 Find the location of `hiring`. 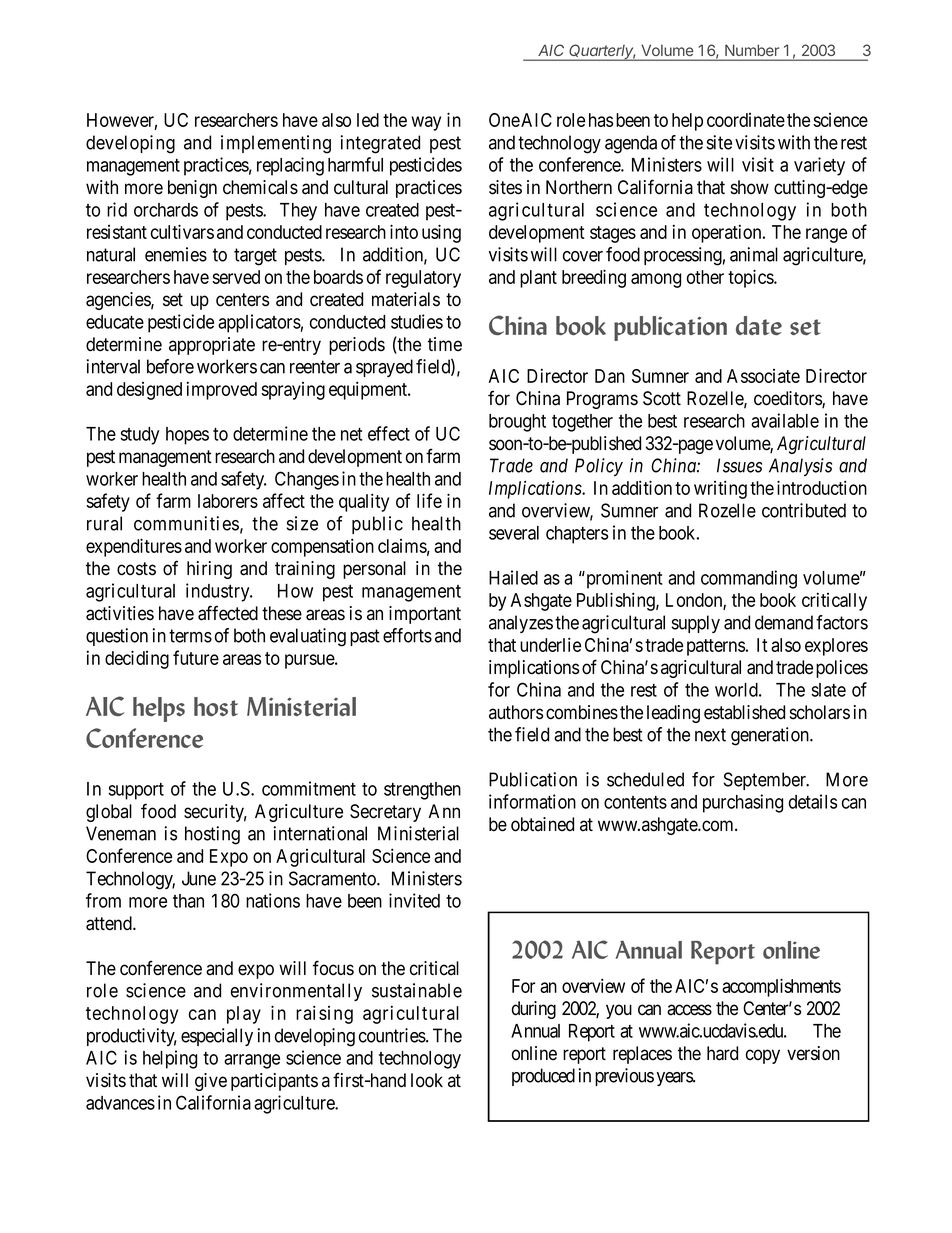

hiring is located at coordinates (209, 570).
